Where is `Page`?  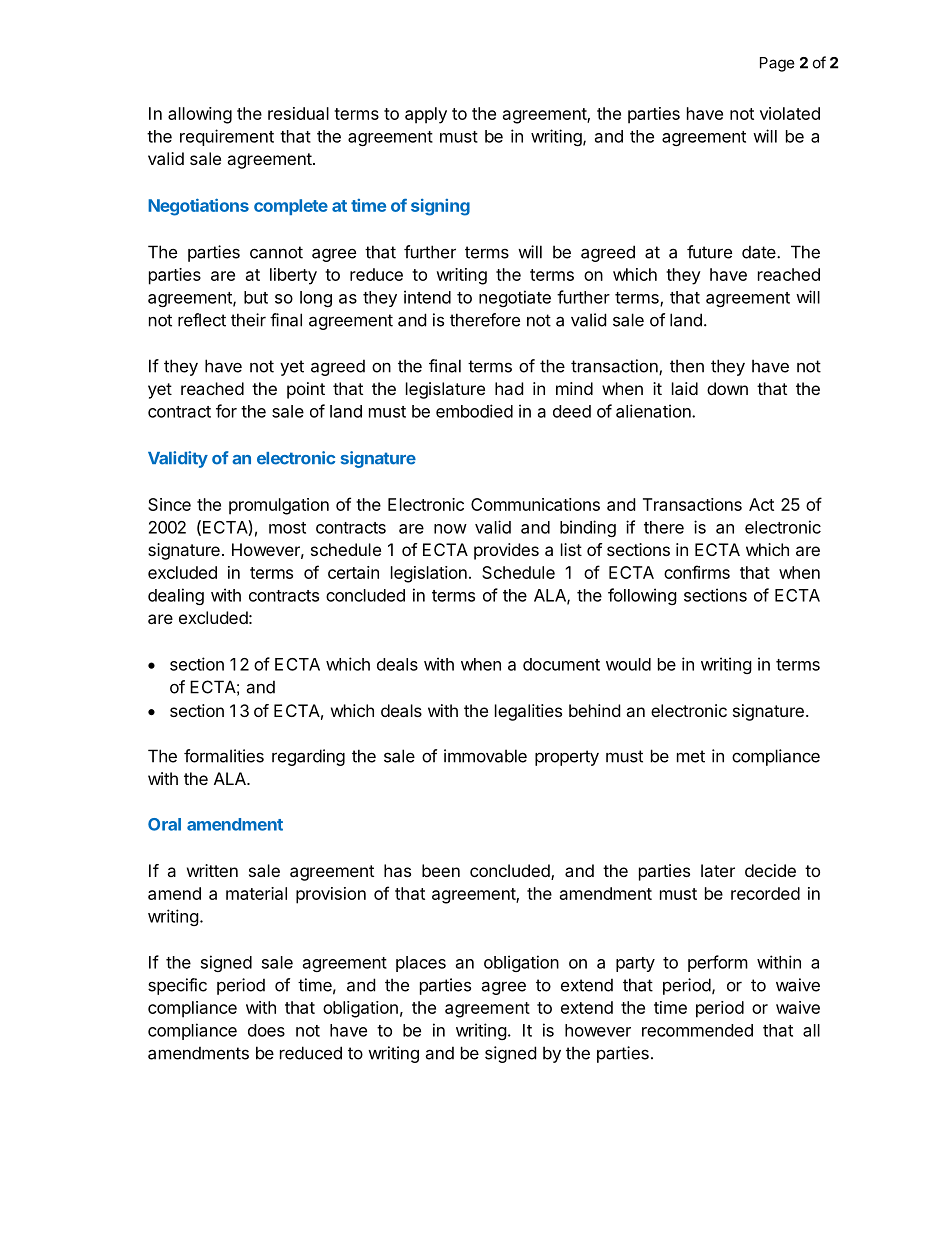
Page is located at coordinates (777, 64).
